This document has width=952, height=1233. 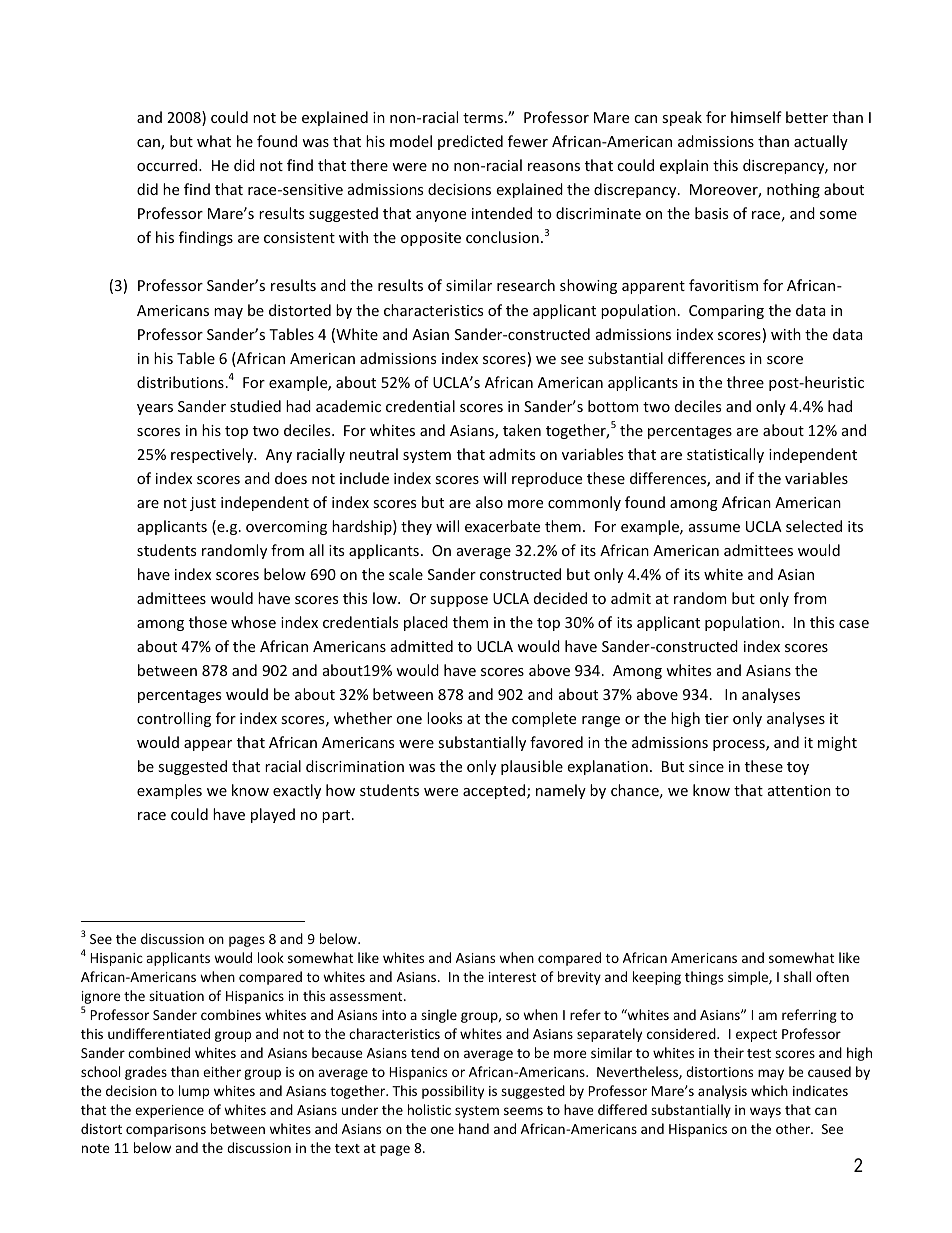 I want to click on hand, so click(x=474, y=1128).
